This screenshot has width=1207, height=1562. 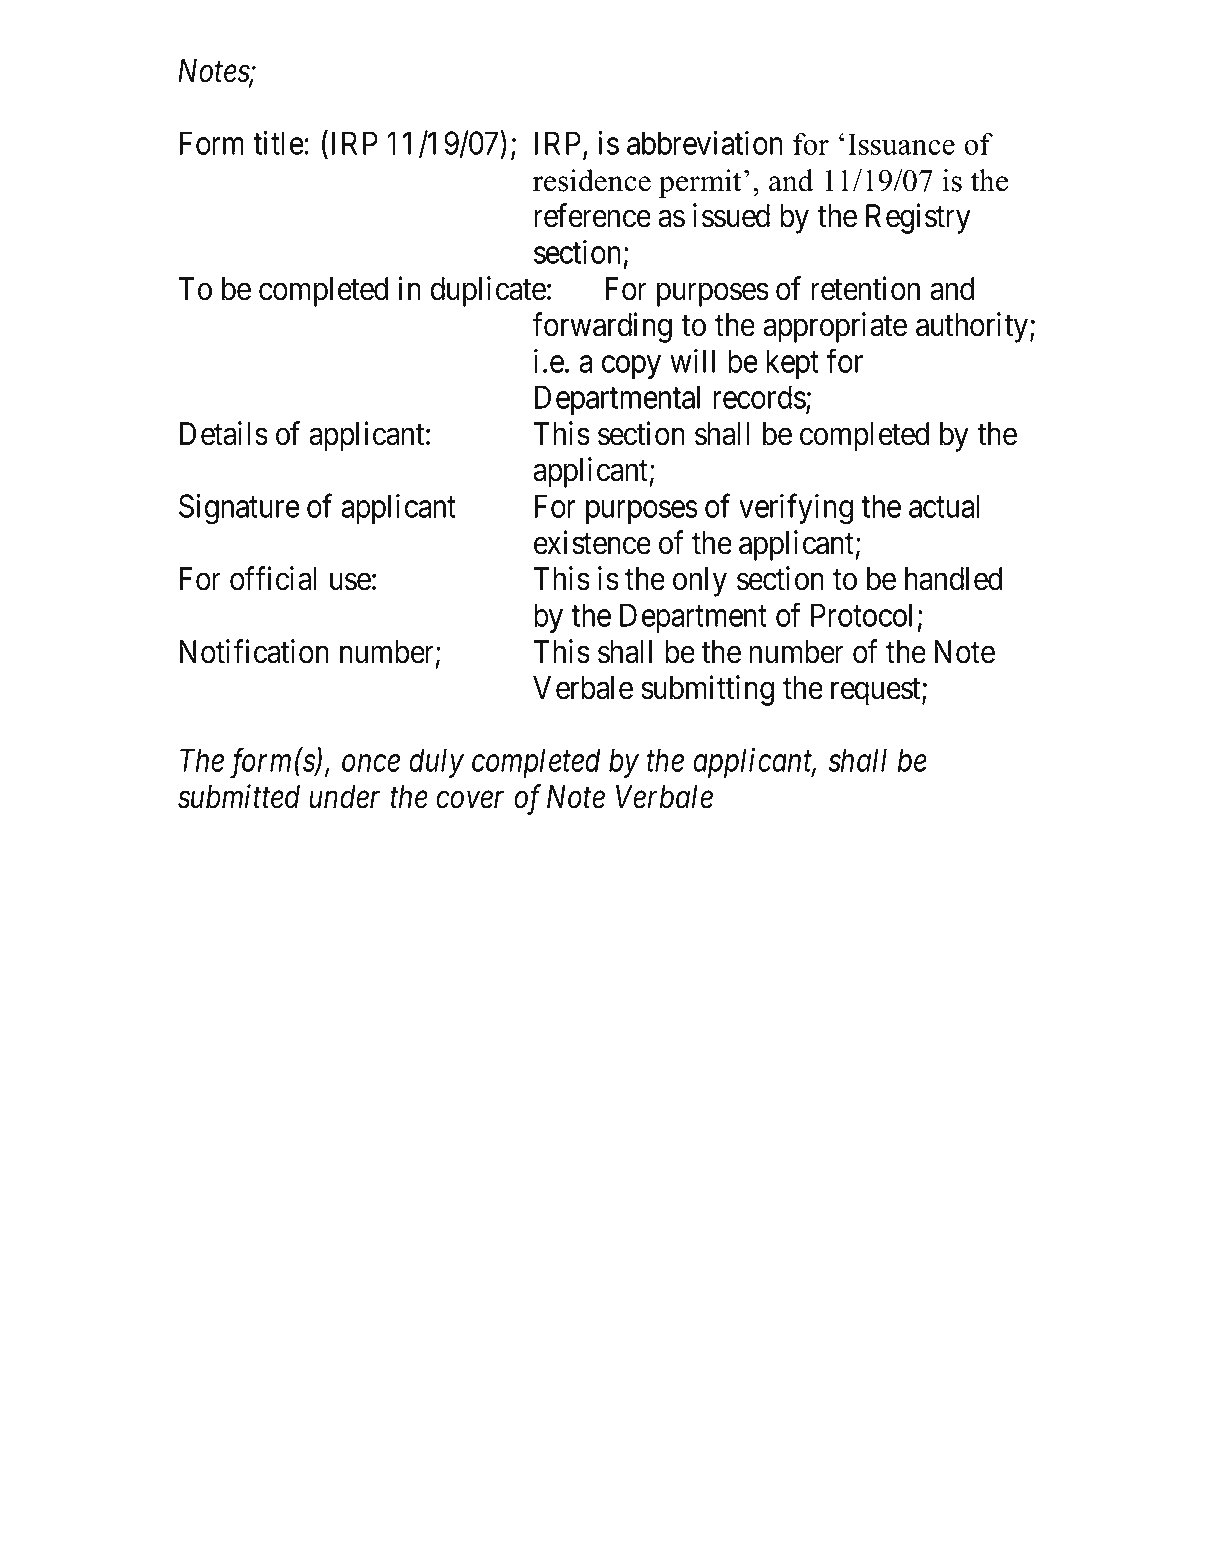 I want to click on title, so click(x=278, y=143).
